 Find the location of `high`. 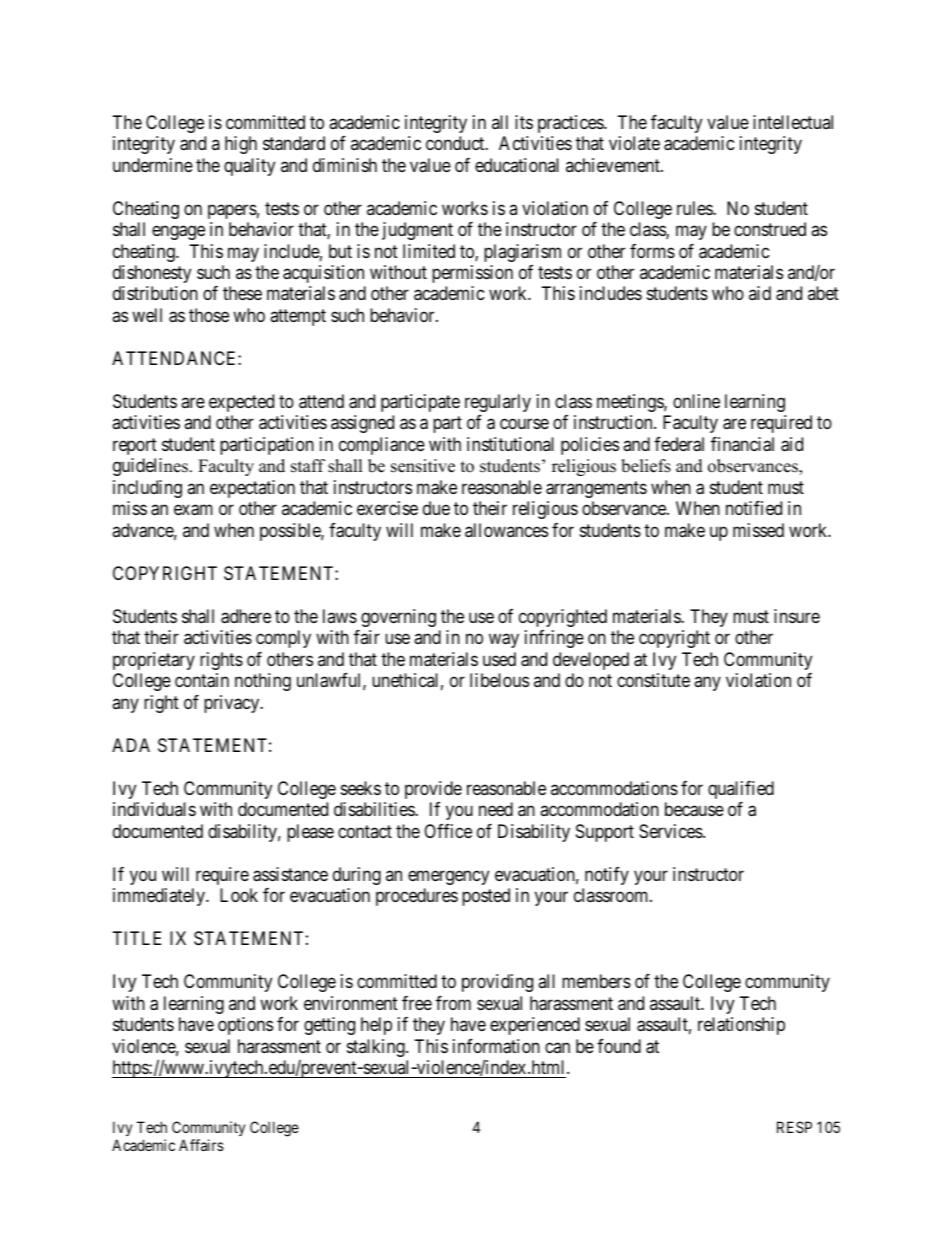

high is located at coordinates (241, 145).
